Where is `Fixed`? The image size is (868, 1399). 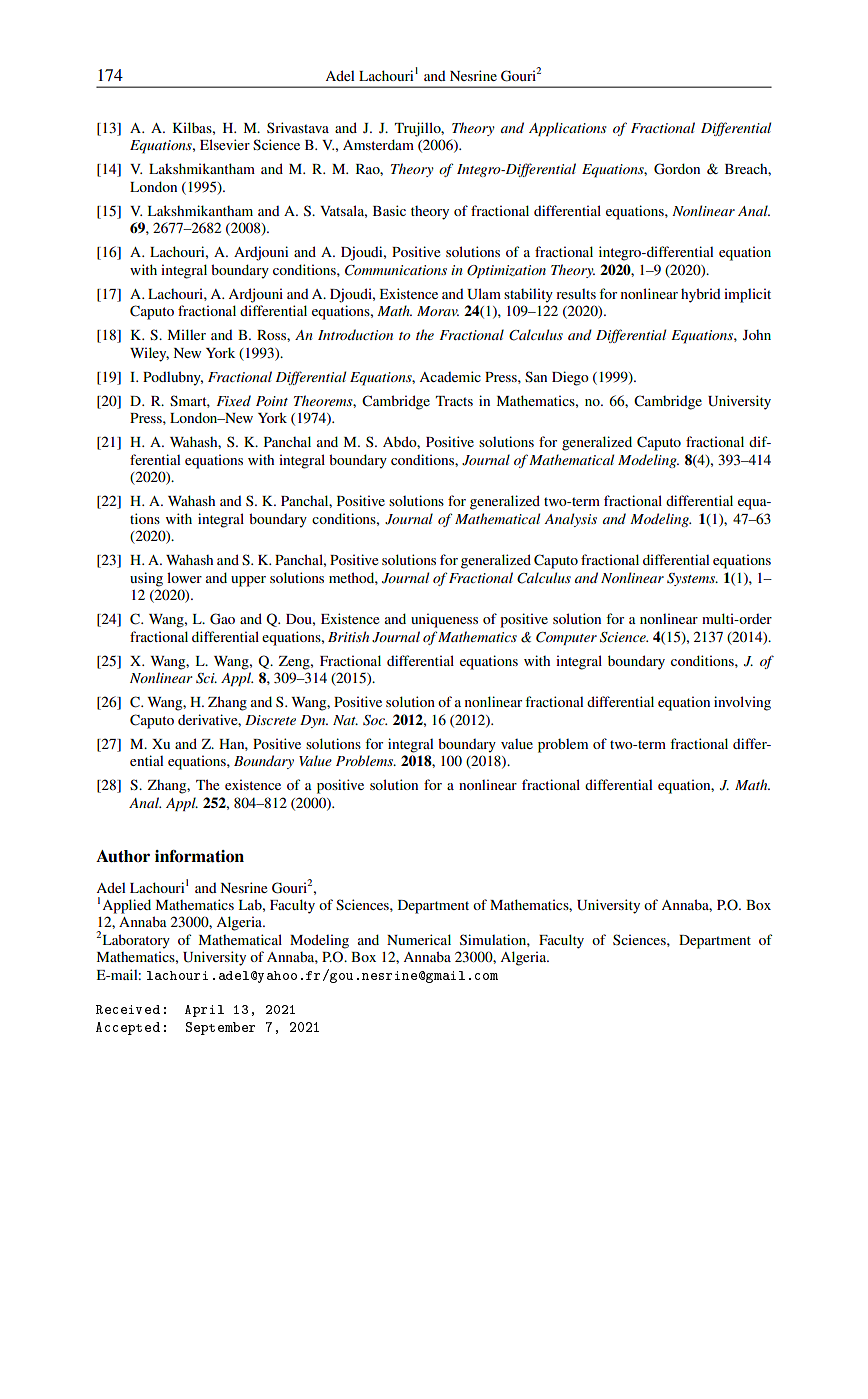 Fixed is located at coordinates (233, 400).
